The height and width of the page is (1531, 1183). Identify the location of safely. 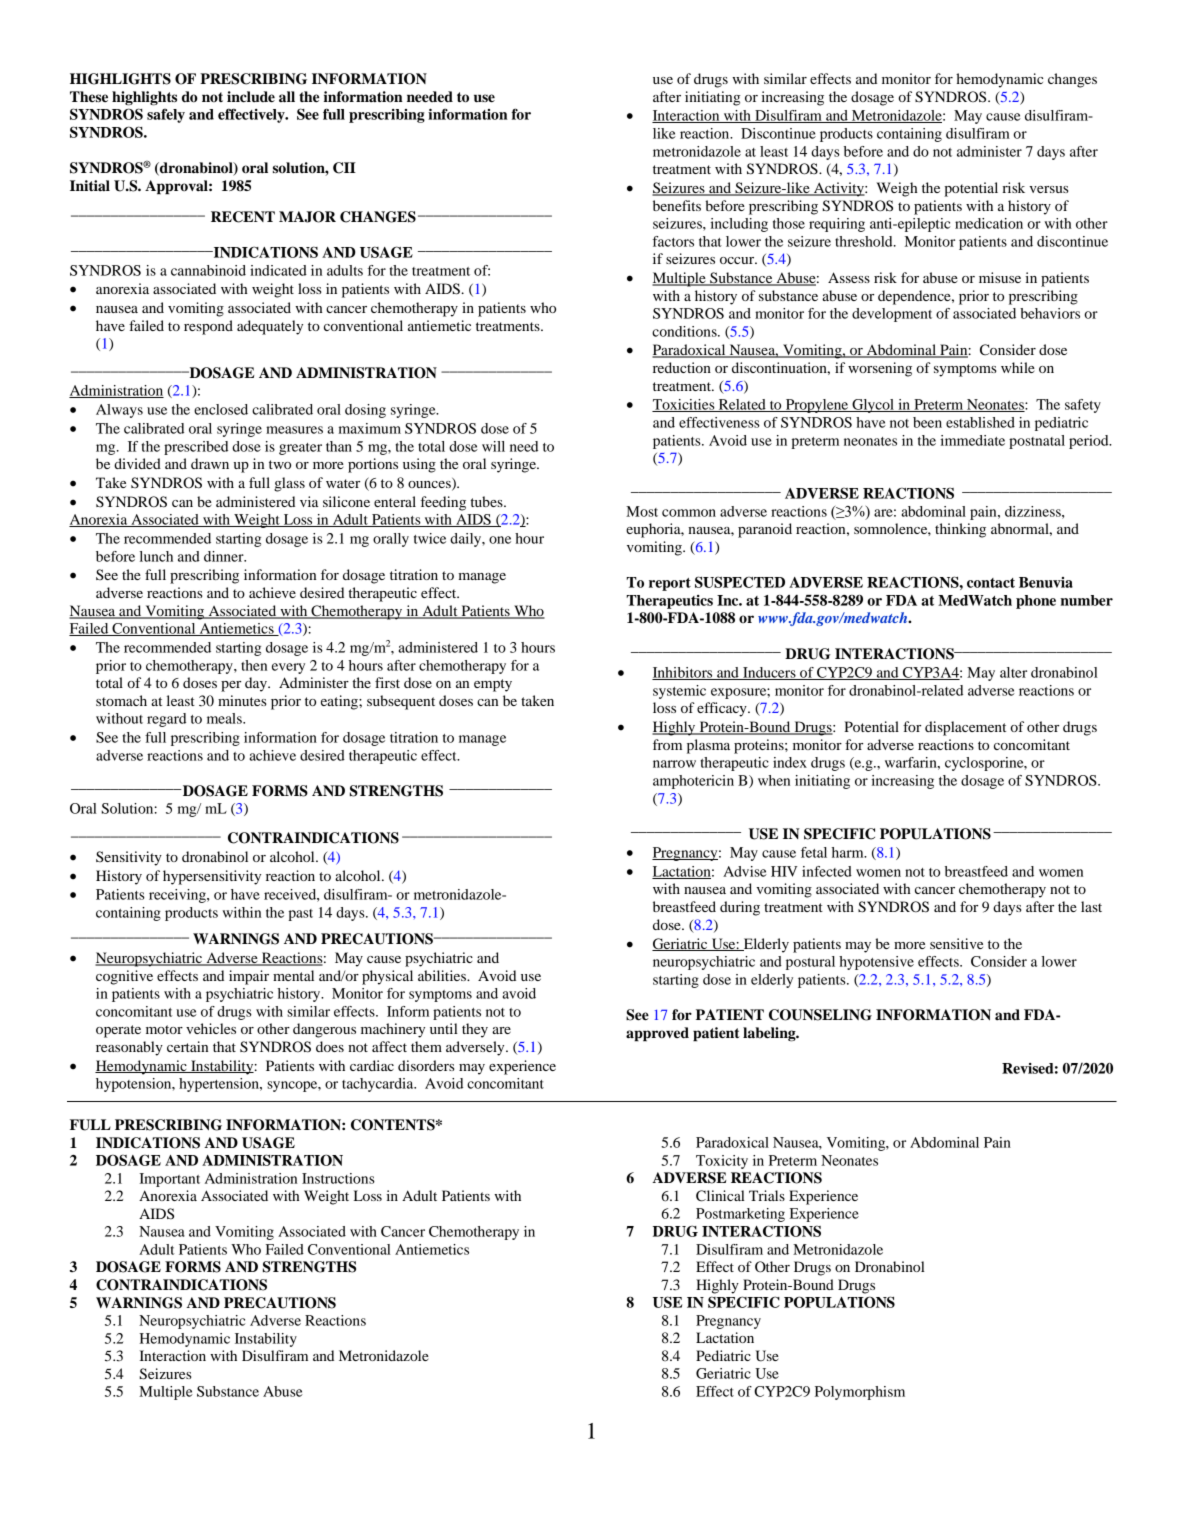
(166, 115).
